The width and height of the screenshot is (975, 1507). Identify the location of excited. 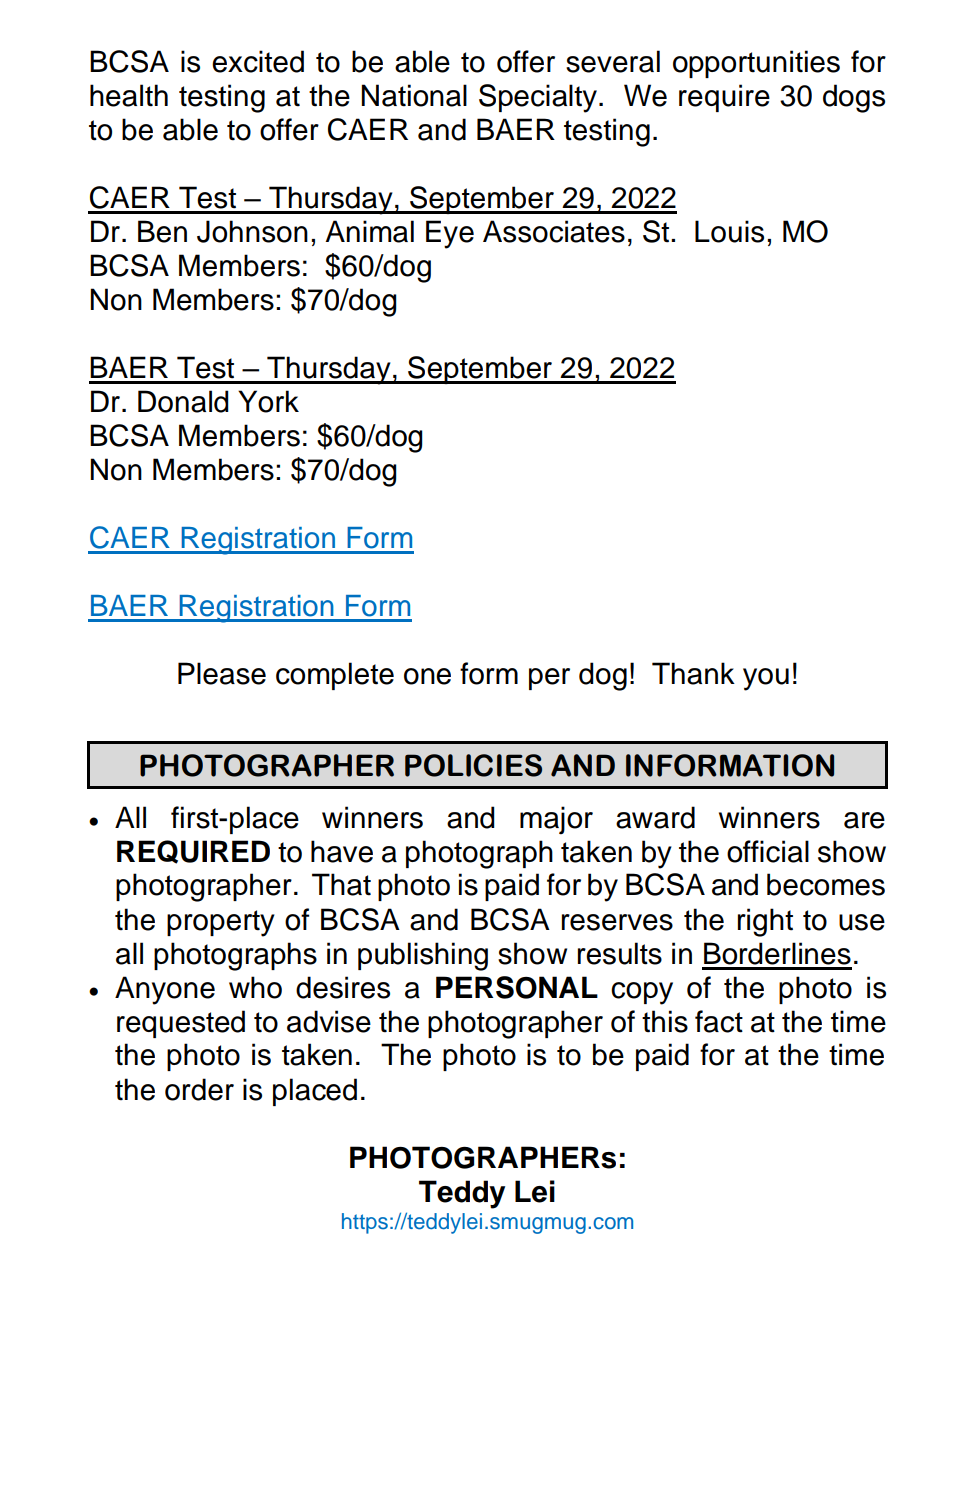
(258, 61).
